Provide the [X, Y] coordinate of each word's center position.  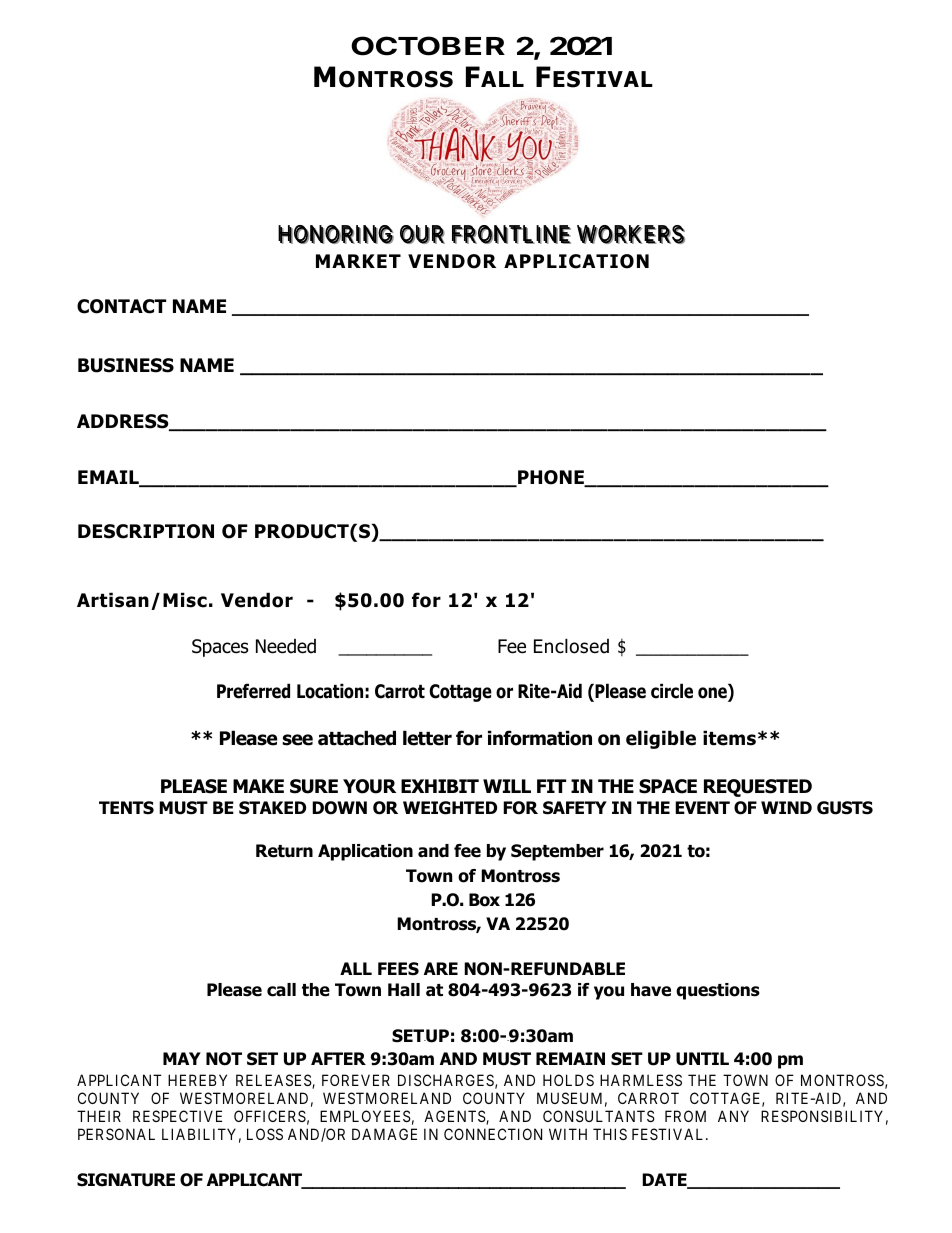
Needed [286, 646]
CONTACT [121, 306]
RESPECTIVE [177, 1116]
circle [672, 691]
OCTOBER [428, 46]
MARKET [358, 261]
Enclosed [571, 646]
